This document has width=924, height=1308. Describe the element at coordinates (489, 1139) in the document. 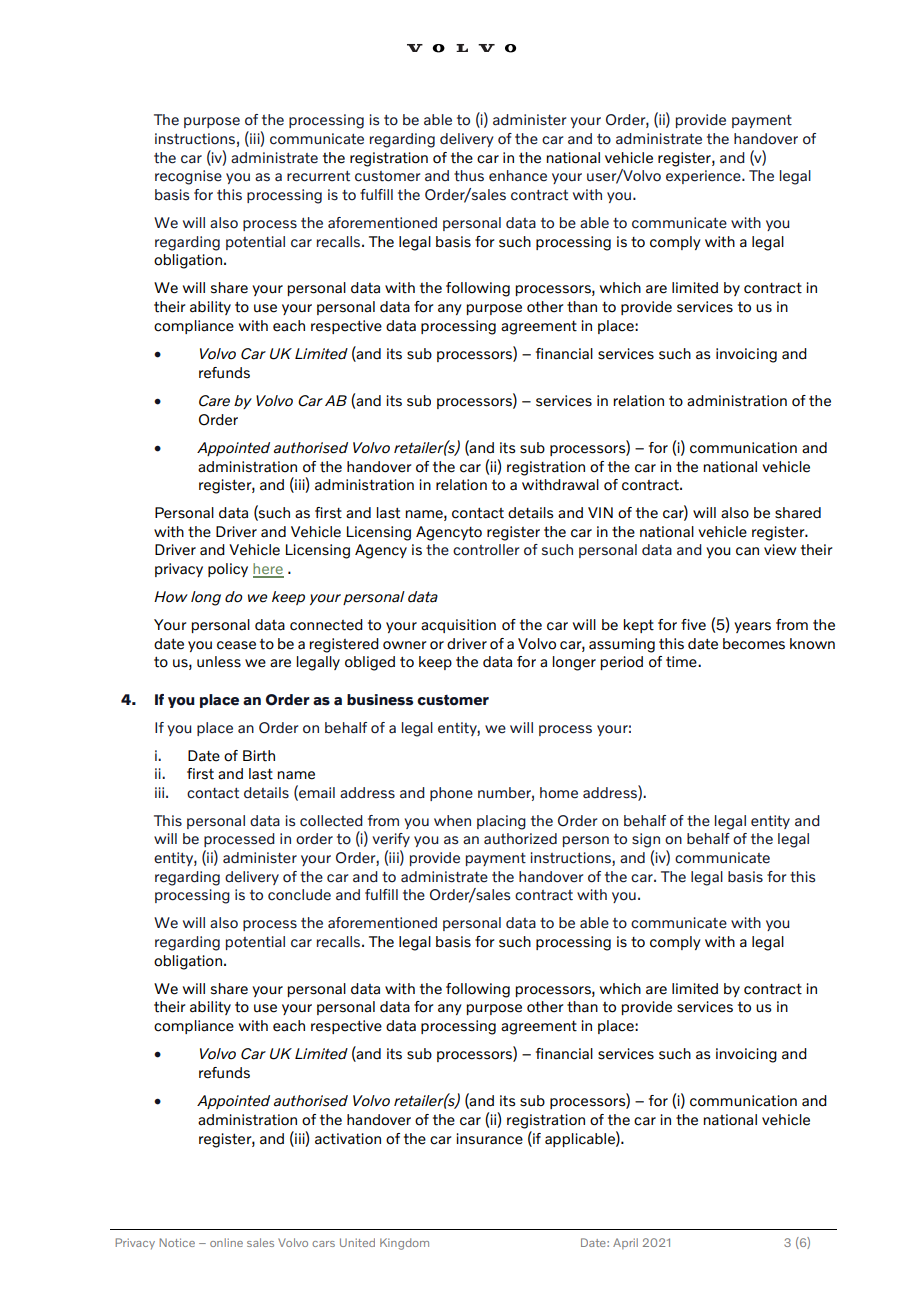

I see `insurance` at that location.
